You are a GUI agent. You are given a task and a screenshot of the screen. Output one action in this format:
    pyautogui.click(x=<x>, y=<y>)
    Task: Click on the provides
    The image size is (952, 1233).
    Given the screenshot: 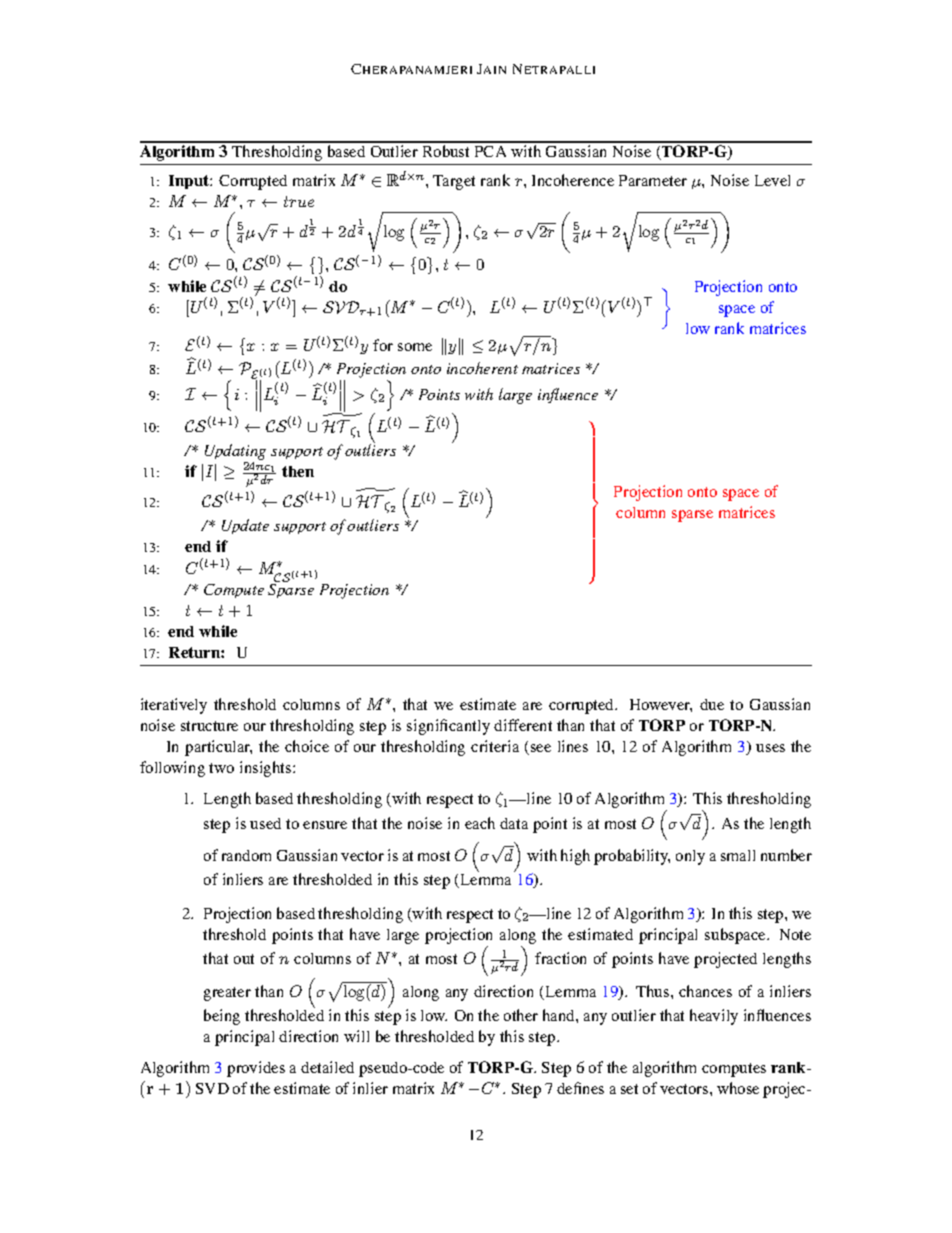 What is the action you would take?
    pyautogui.click(x=256, y=1069)
